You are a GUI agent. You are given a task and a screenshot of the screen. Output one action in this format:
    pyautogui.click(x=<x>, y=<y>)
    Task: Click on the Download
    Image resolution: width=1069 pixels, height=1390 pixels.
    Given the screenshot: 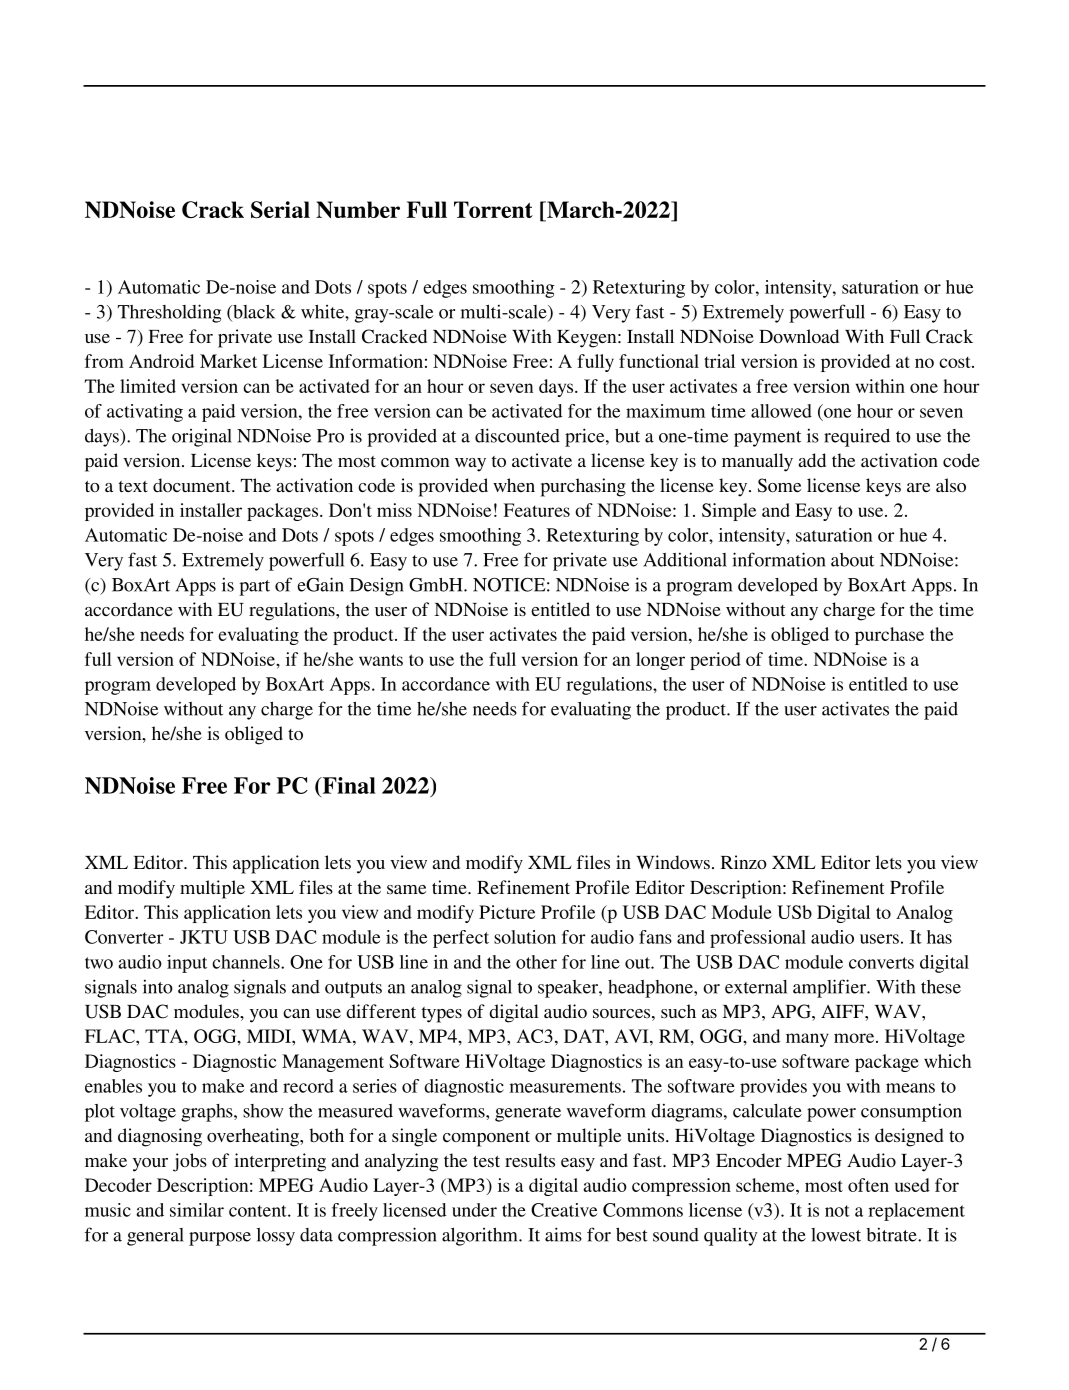 What is the action you would take?
    pyautogui.click(x=799, y=336)
